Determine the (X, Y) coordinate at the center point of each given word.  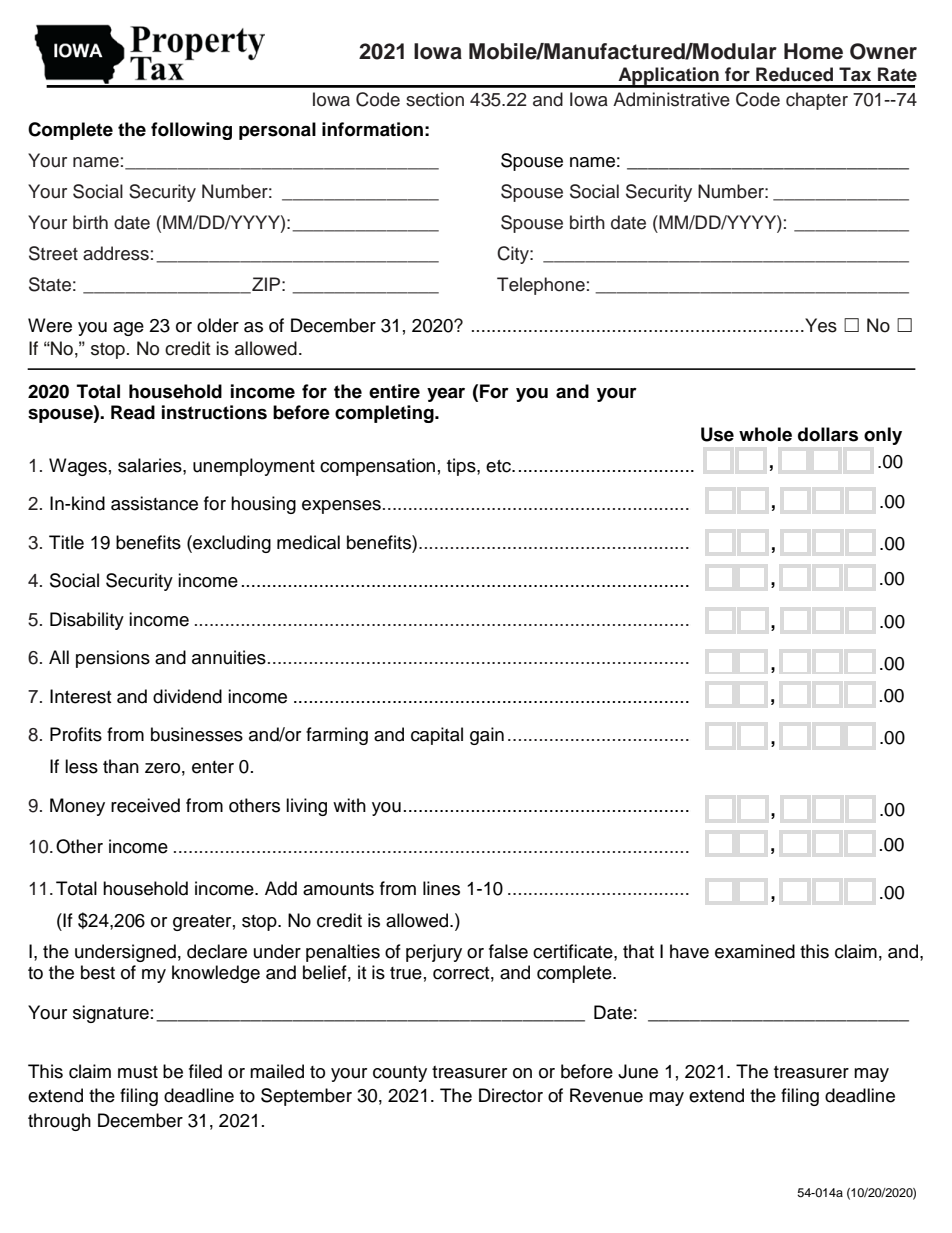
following (191, 131)
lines (441, 888)
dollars (828, 434)
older (218, 325)
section (435, 99)
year (446, 394)
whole (765, 434)
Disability (87, 621)
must (138, 1072)
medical (308, 542)
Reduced (794, 74)
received (145, 805)
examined (755, 951)
